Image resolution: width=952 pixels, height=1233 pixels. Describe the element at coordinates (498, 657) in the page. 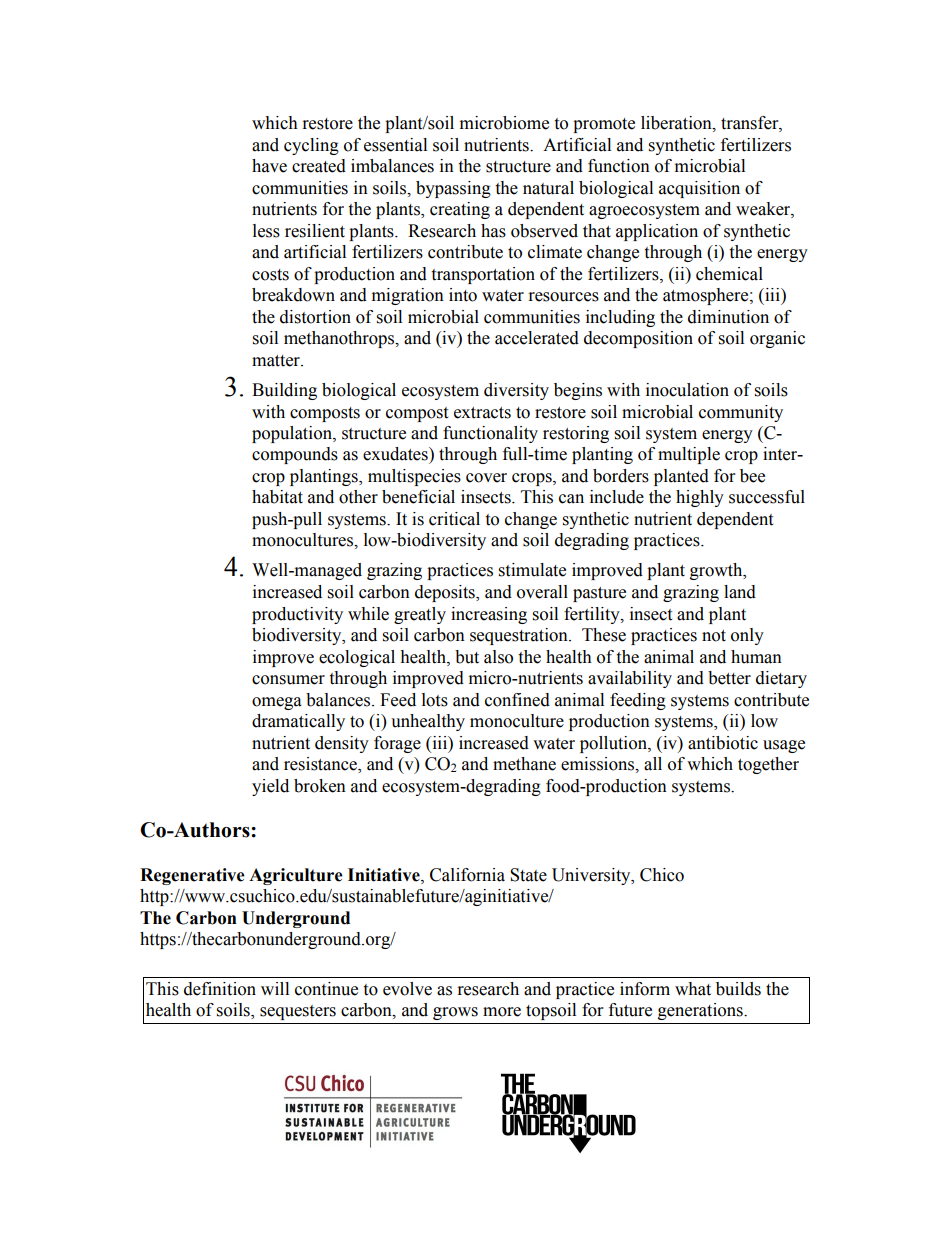

I see `also` at that location.
